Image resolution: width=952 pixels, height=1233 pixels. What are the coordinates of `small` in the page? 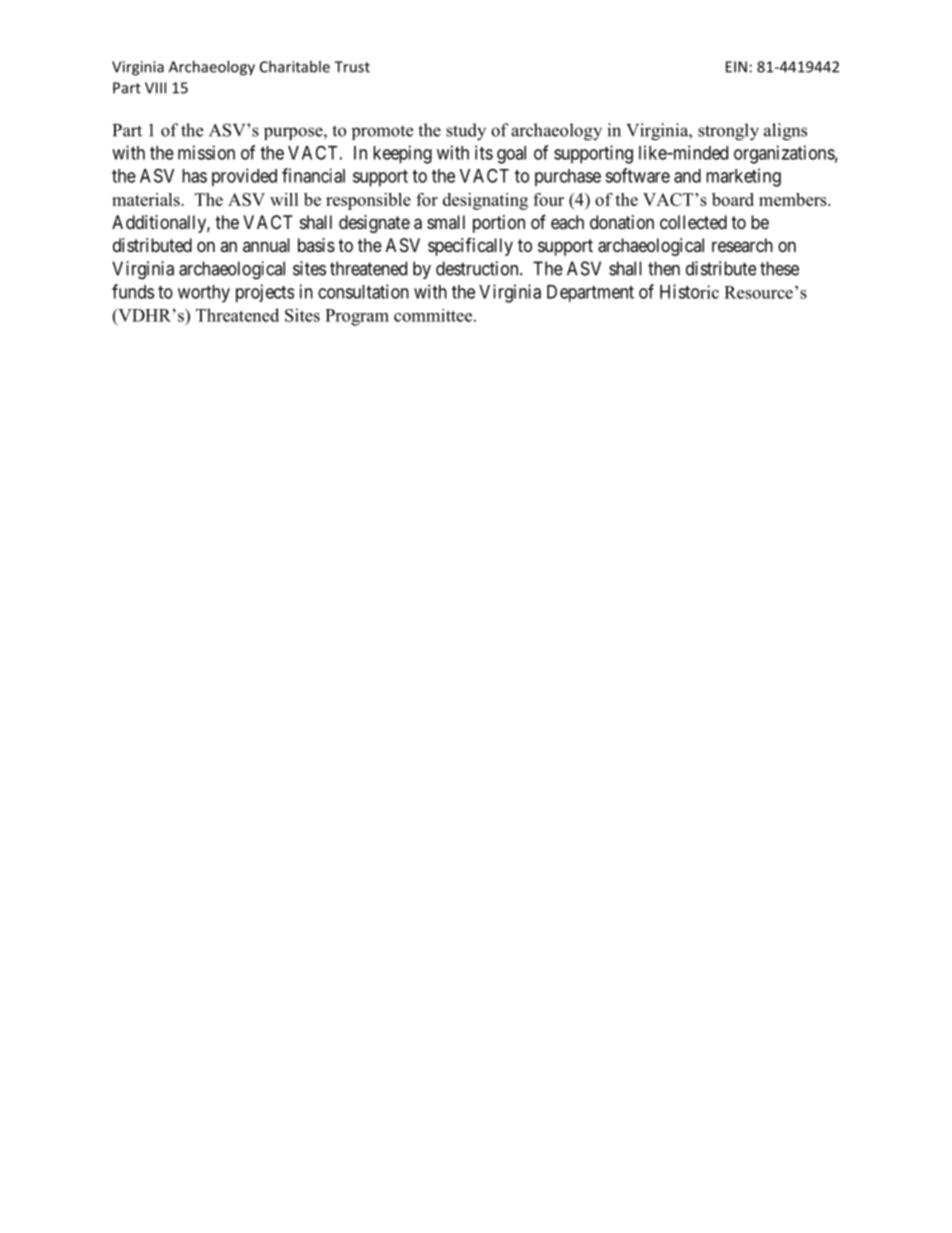 It's located at (446, 222).
